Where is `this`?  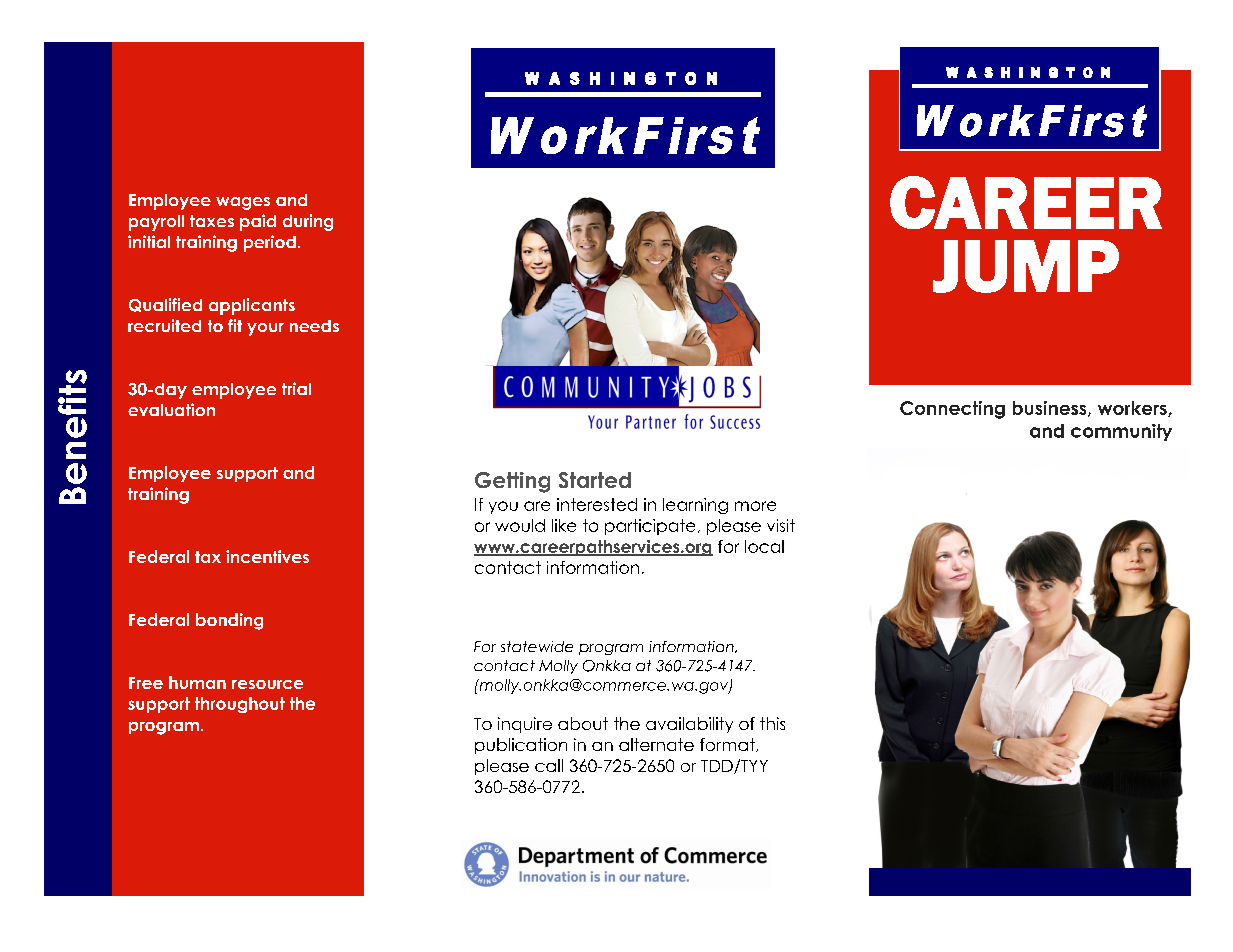
this is located at coordinates (772, 723).
